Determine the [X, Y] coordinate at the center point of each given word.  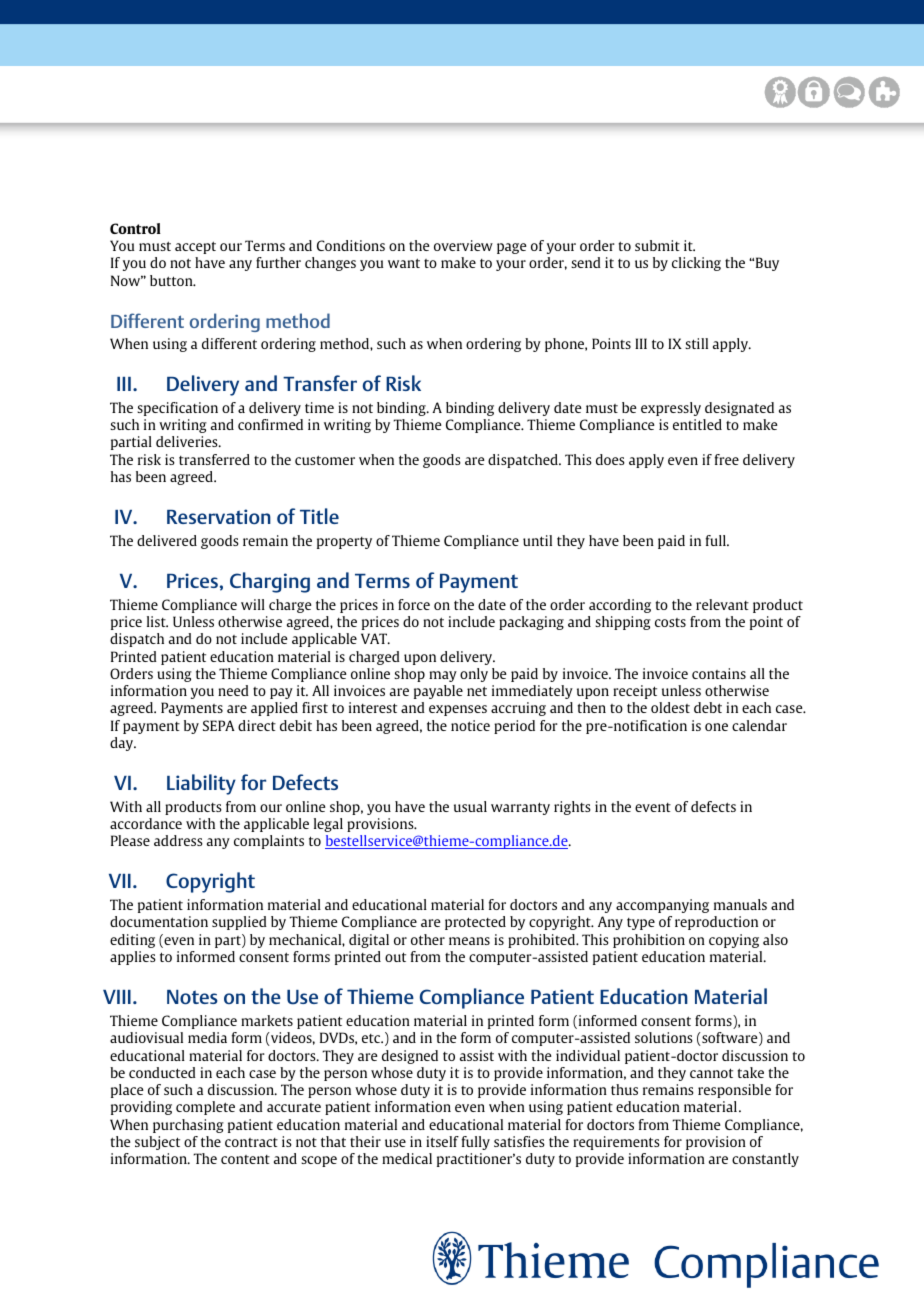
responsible [734, 1091]
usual [470, 806]
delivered [167, 540]
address [178, 840]
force [414, 604]
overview [463, 245]
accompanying [662, 906]
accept [195, 247]
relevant [722, 604]
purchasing [188, 1126]
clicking [696, 264]
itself [442, 1141]
